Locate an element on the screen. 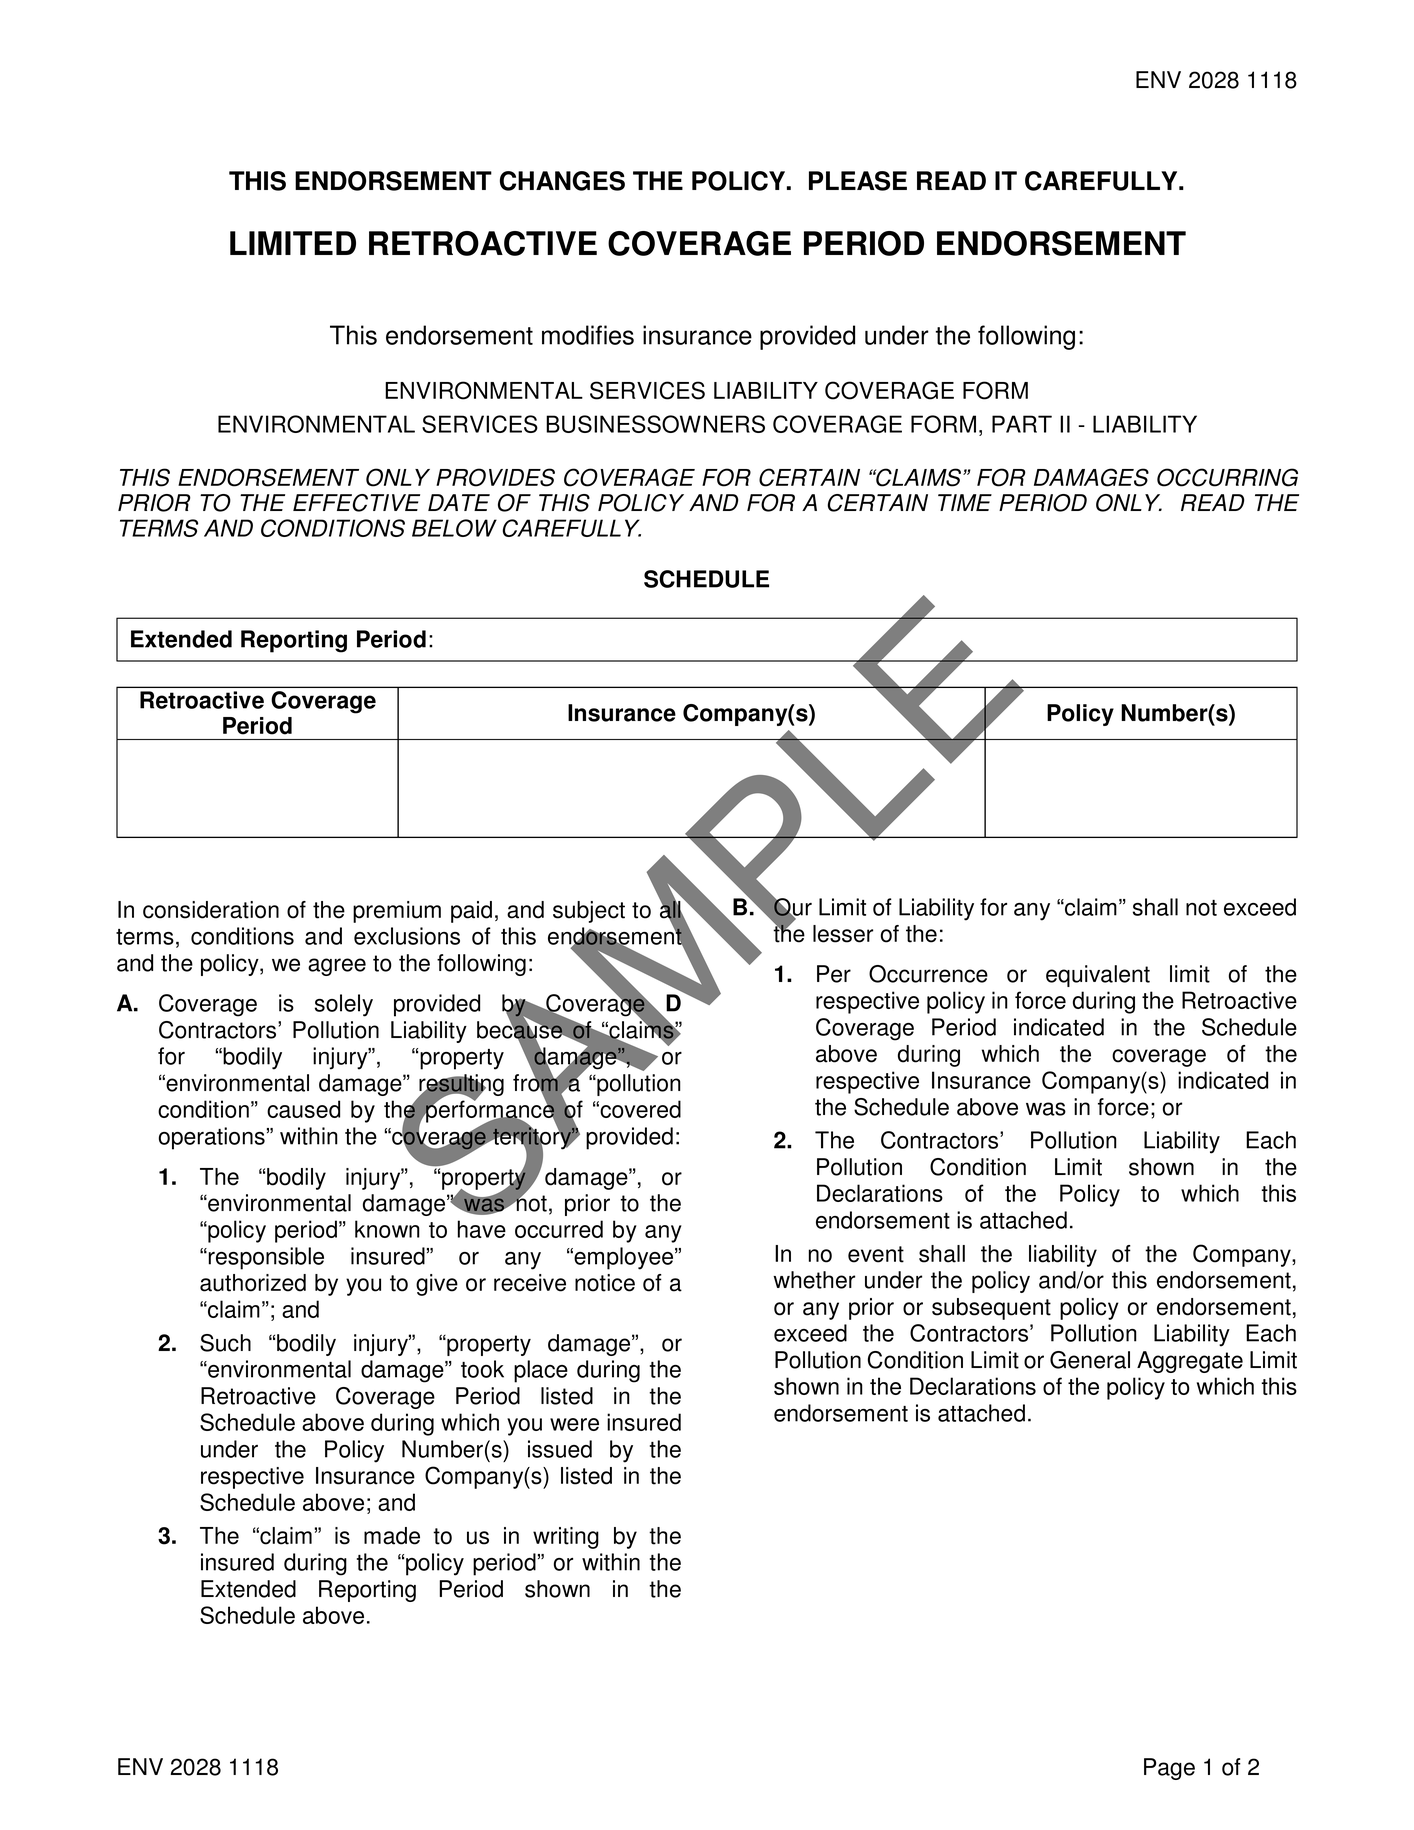  Page is located at coordinates (1169, 1769).
